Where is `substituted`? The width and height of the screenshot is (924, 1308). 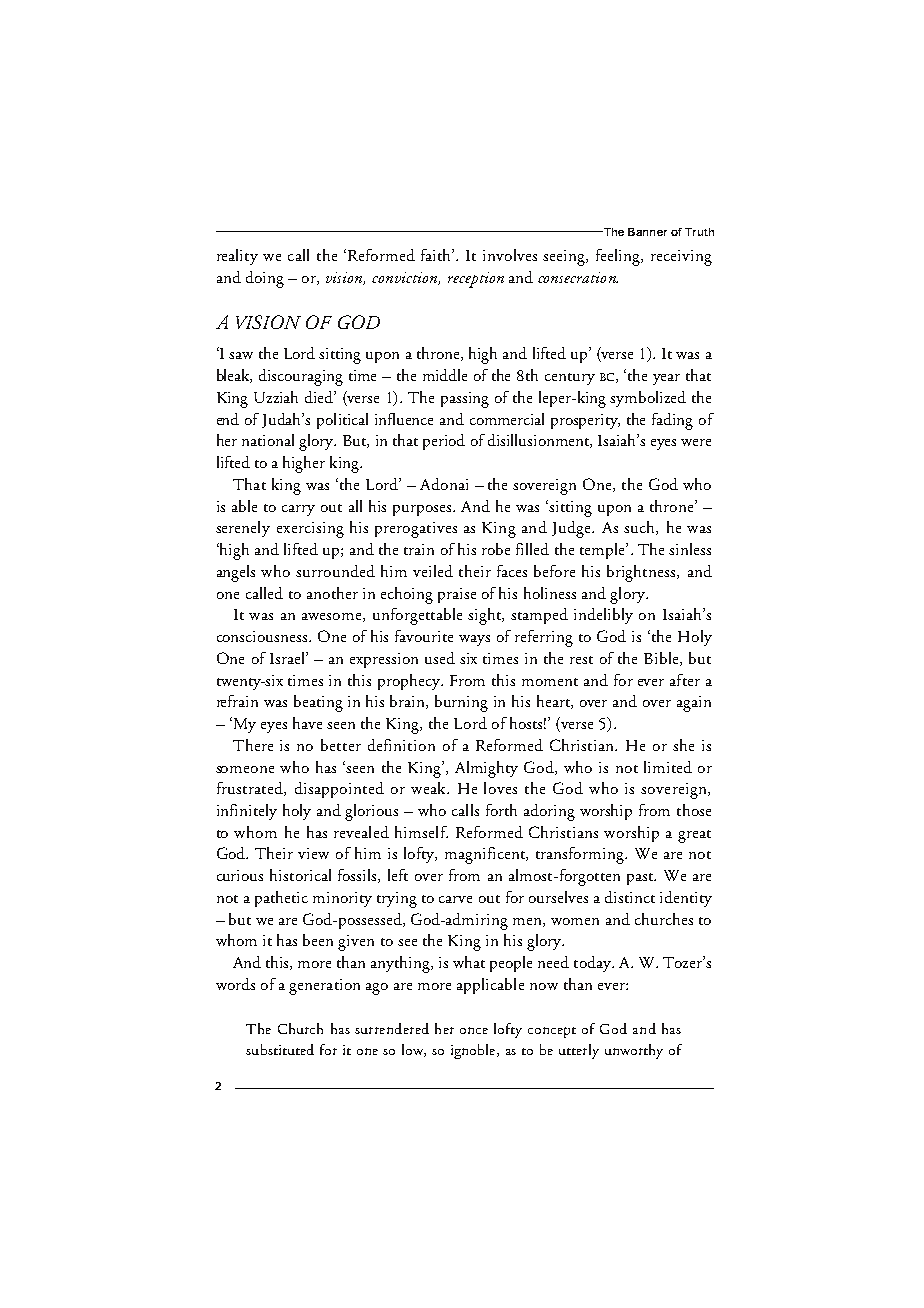
substituted is located at coordinates (280, 1049).
